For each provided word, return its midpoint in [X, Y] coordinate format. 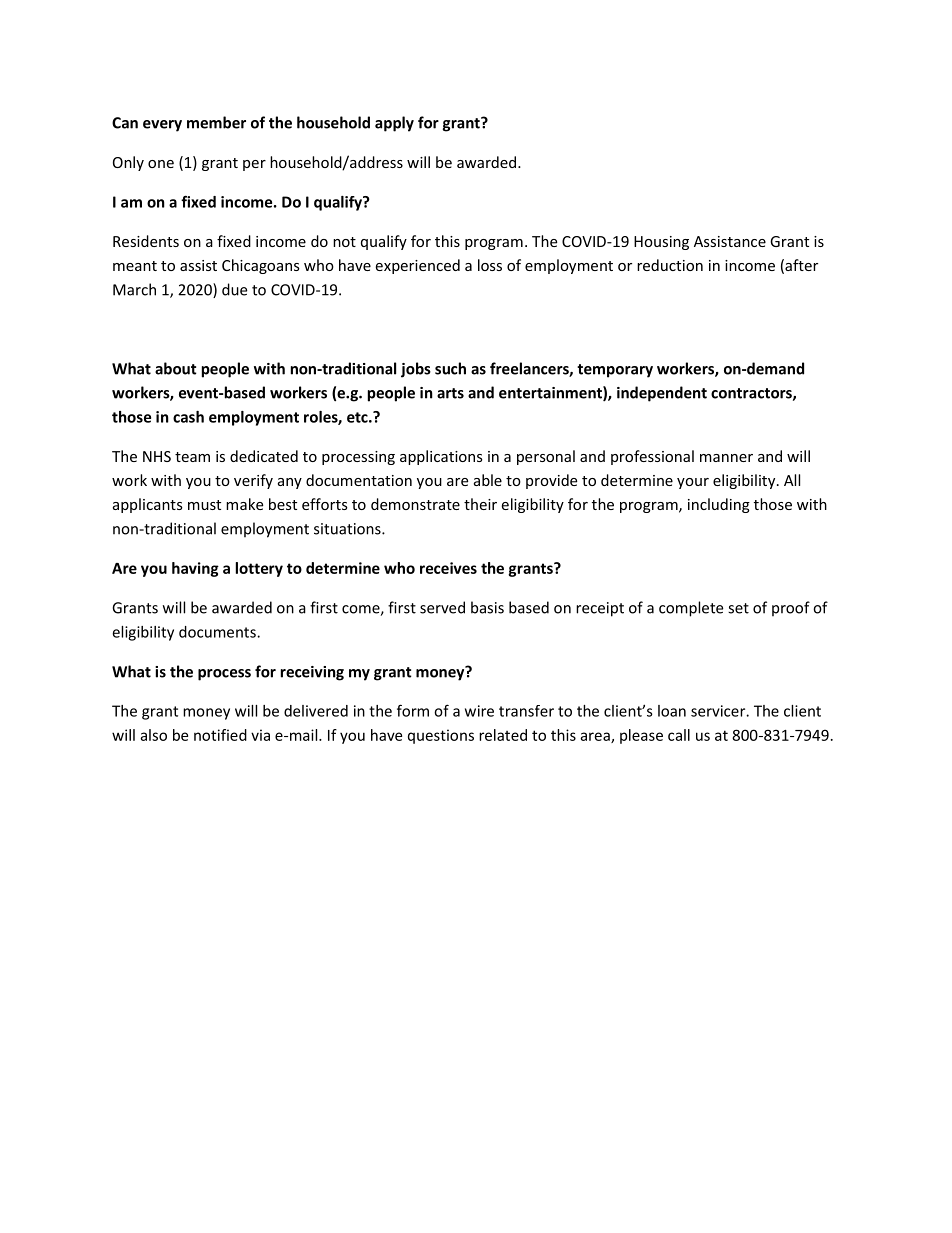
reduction [670, 265]
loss [490, 265]
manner [726, 458]
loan [672, 711]
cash [188, 417]
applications [441, 457]
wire [479, 711]
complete [691, 609]
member [216, 122]
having [195, 569]
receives [448, 568]
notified [220, 735]
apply [394, 124]
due [234, 289]
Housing [661, 243]
